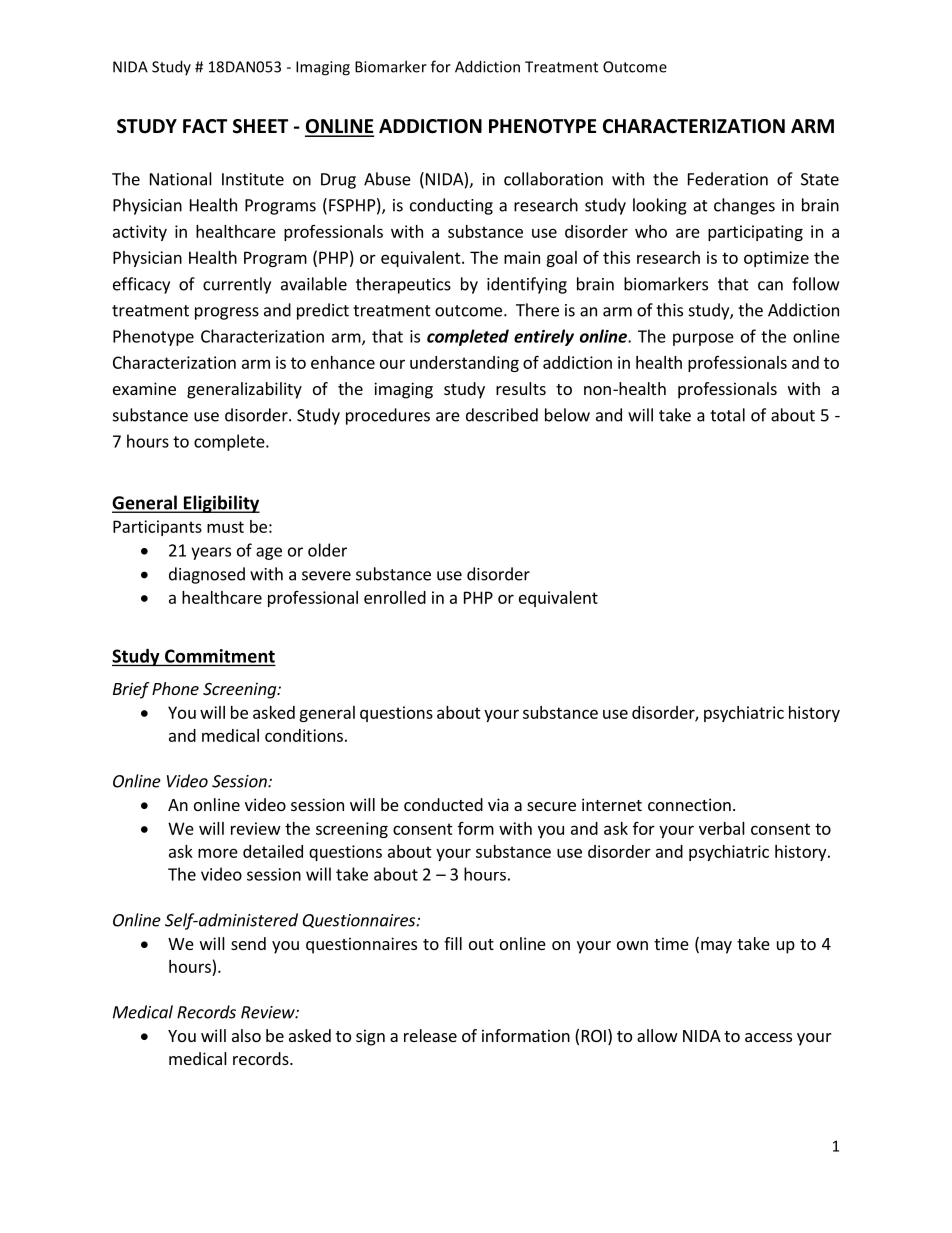 This screenshot has width=952, height=1233. Describe the element at coordinates (727, 415) in the screenshot. I see `total` at that location.
